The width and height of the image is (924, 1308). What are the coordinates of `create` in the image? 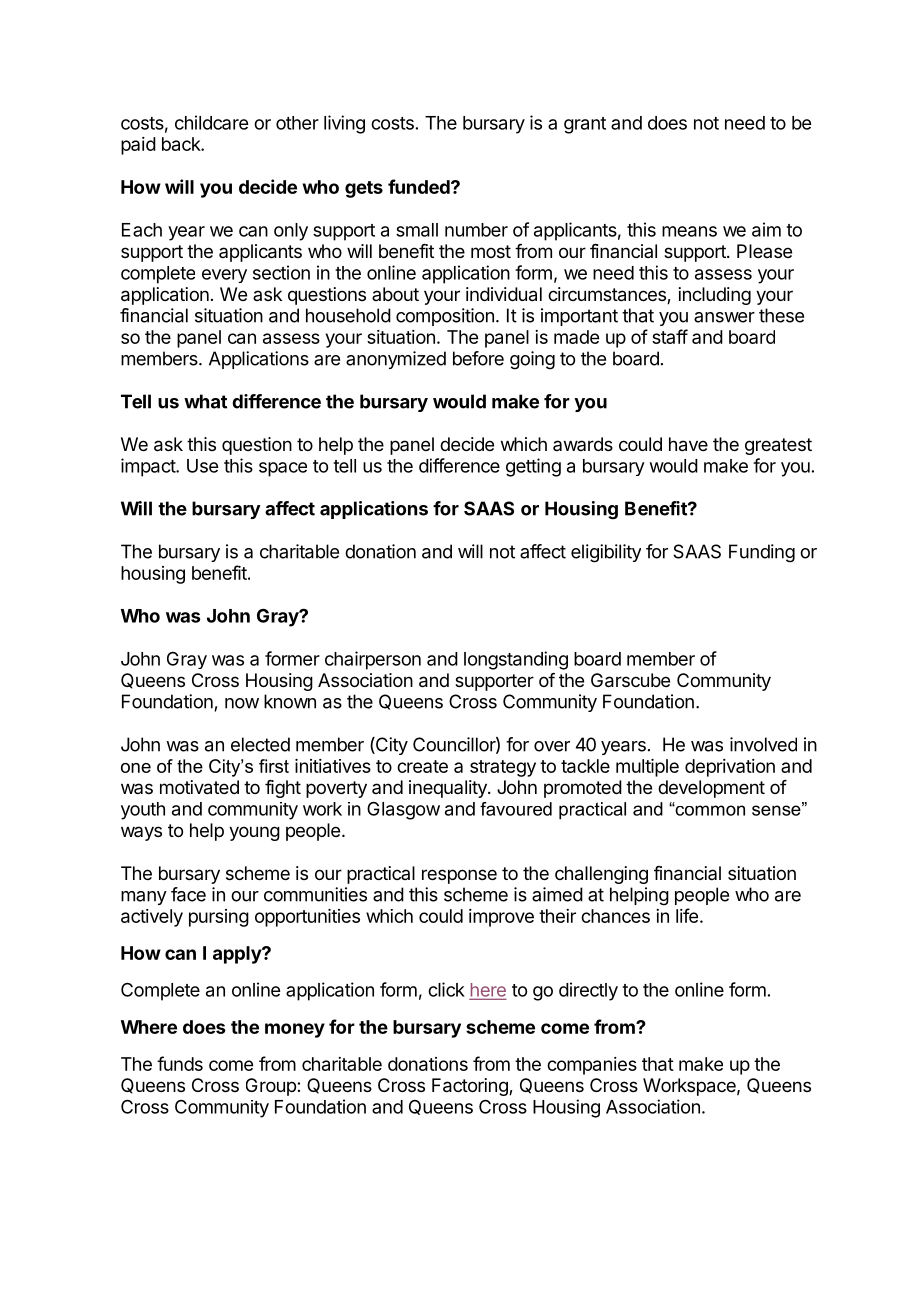 It's located at (422, 766).
